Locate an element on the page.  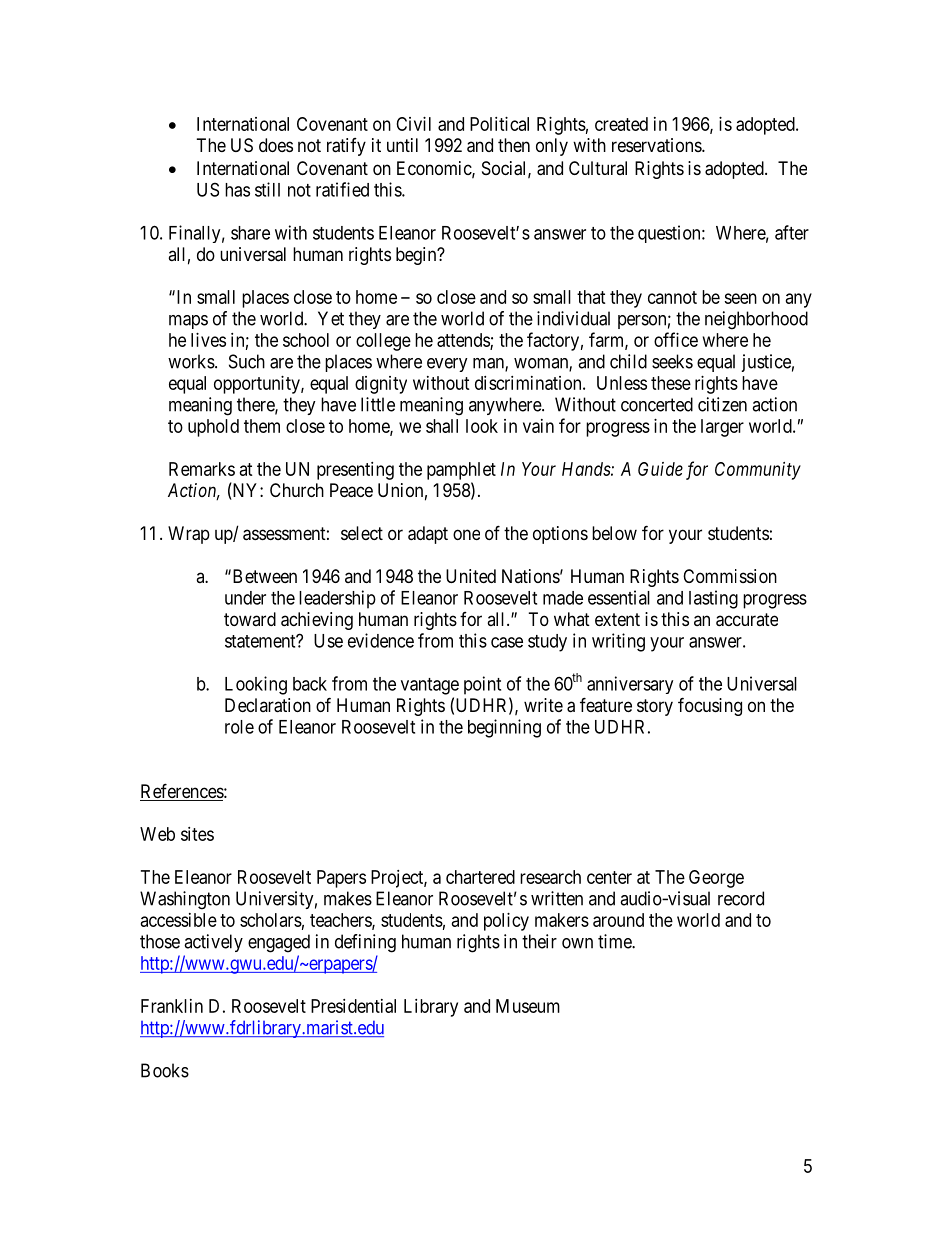
then is located at coordinates (514, 145).
